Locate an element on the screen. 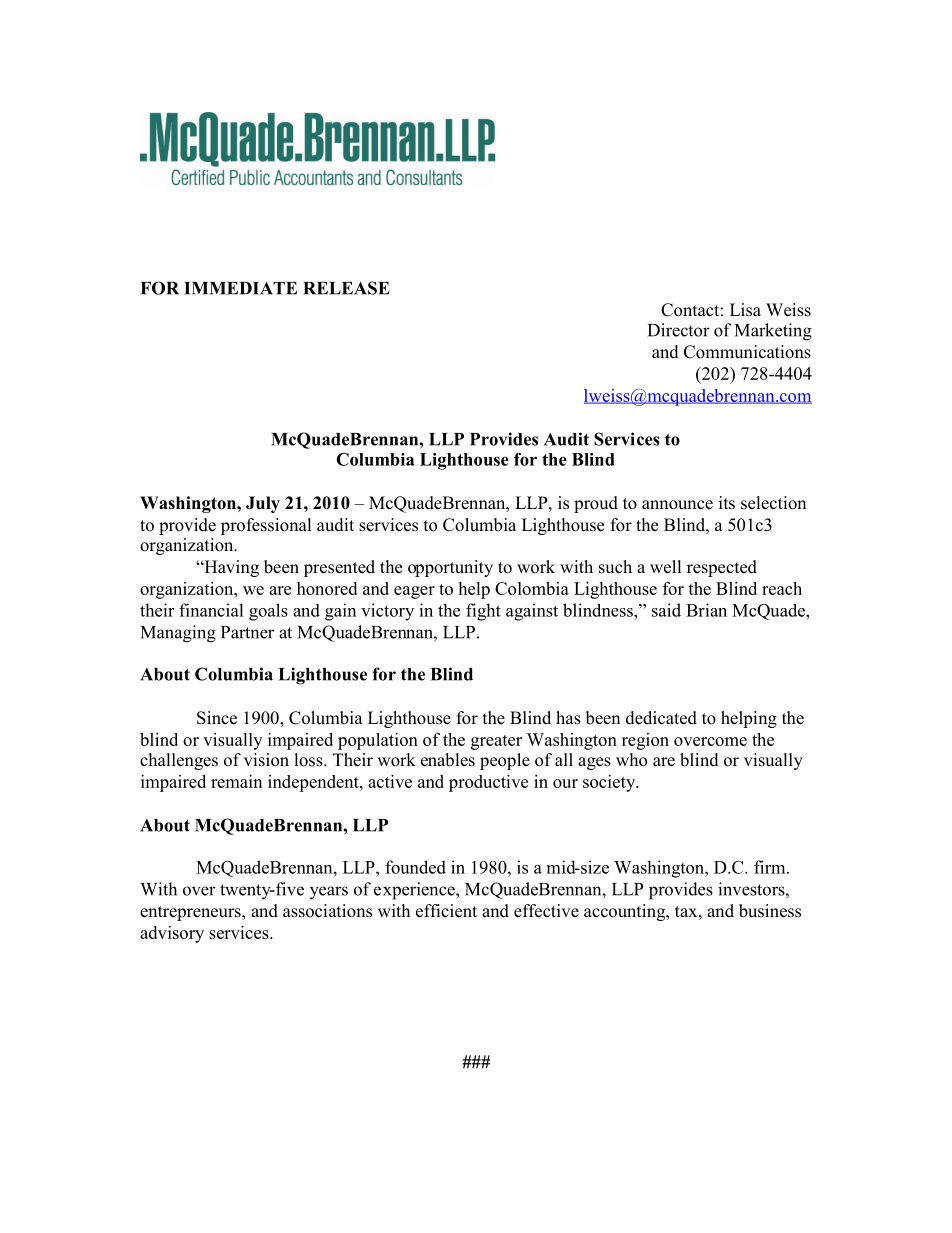  fight is located at coordinates (483, 612).
